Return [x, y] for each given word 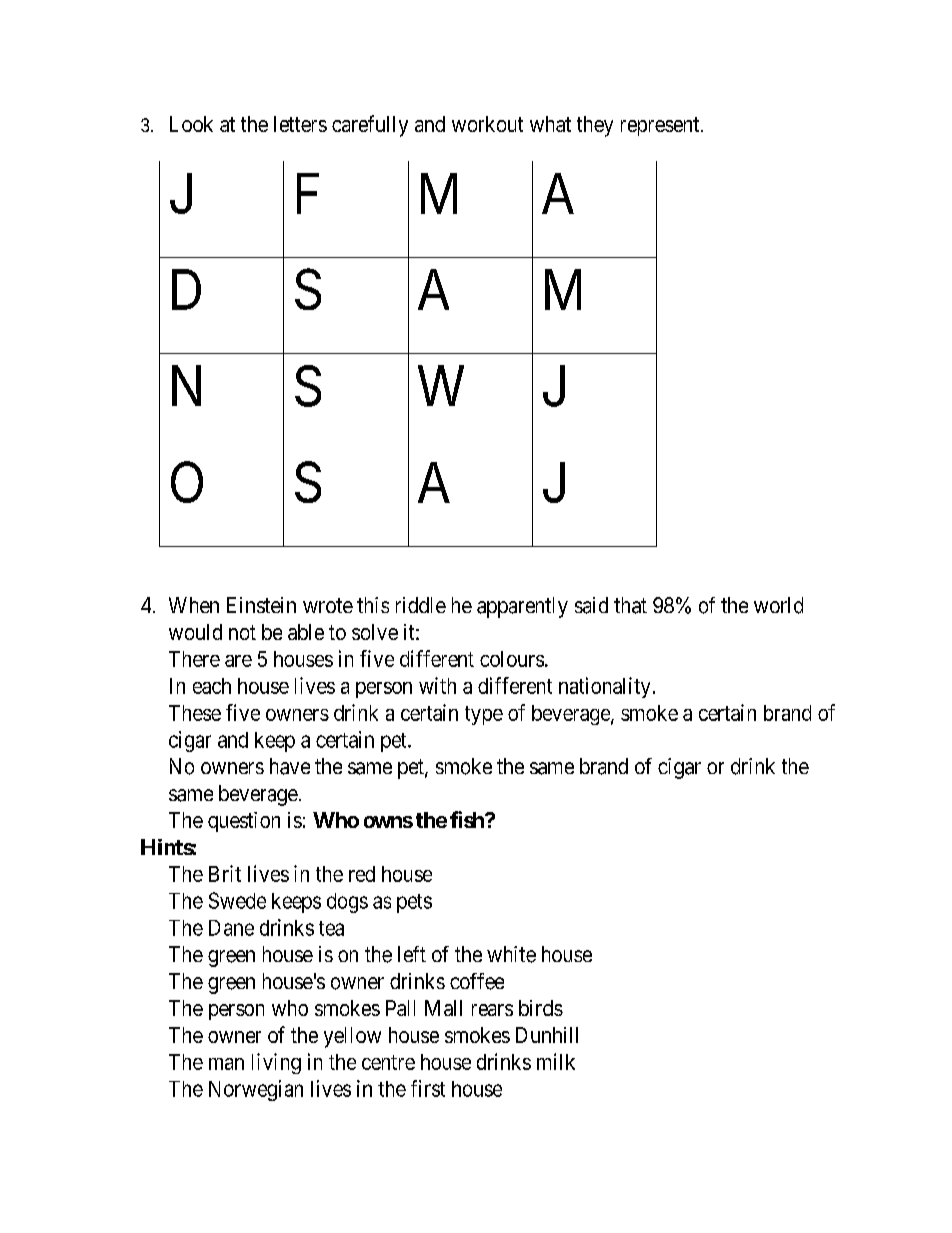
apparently [522, 607]
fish [468, 819]
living [276, 1063]
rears [492, 1010]
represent [661, 126]
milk [556, 1061]
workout [487, 124]
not [242, 632]
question [244, 822]
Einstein [261, 605]
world [778, 605]
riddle [421, 605]
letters [300, 124]
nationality [604, 687]
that [630, 605]
